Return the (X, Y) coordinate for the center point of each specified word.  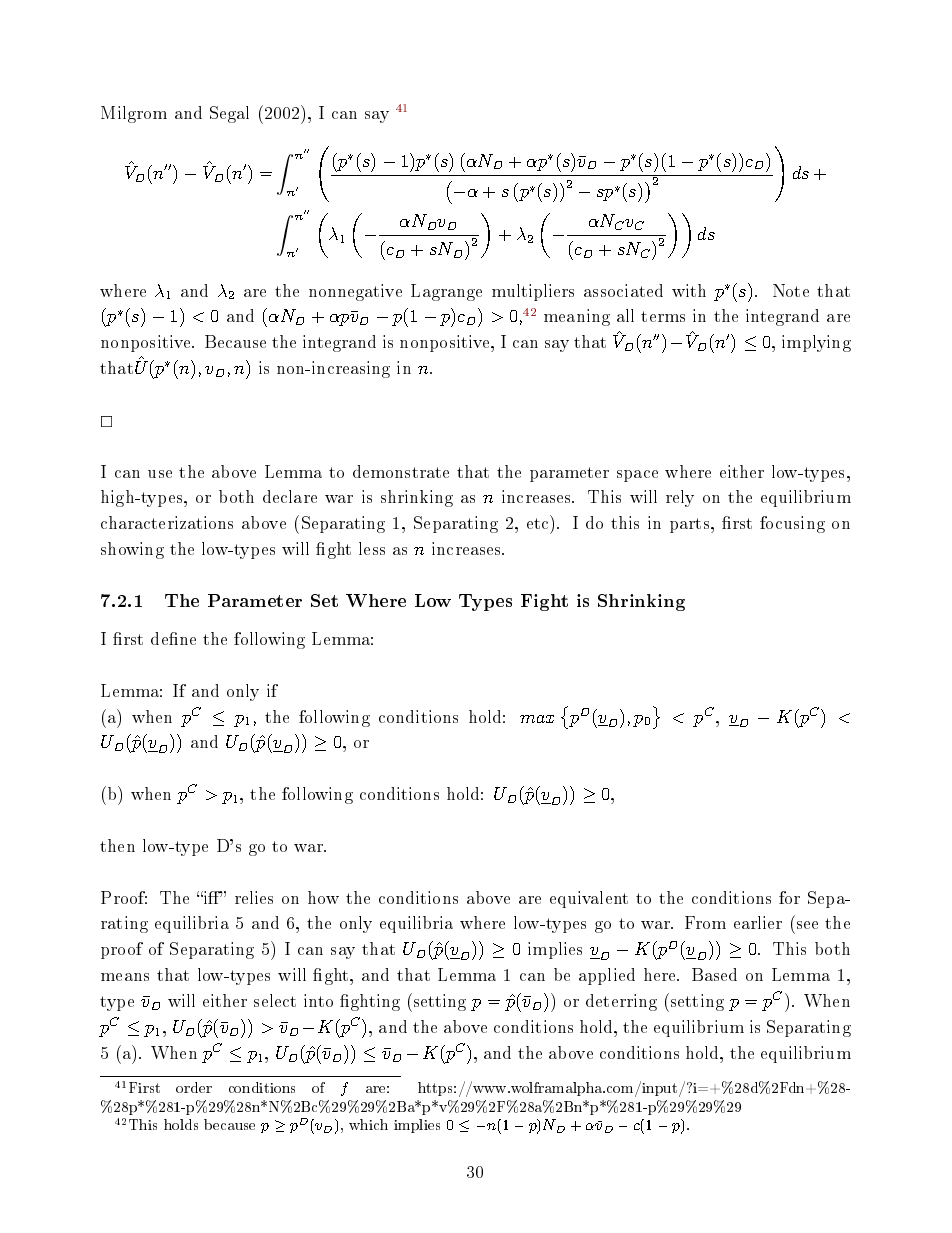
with (689, 290)
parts (691, 525)
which (368, 1124)
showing (132, 550)
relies (254, 897)
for (789, 897)
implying (816, 343)
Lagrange (446, 292)
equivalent (589, 899)
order (194, 1087)
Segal (229, 114)
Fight (544, 602)
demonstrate (401, 471)
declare (290, 496)
